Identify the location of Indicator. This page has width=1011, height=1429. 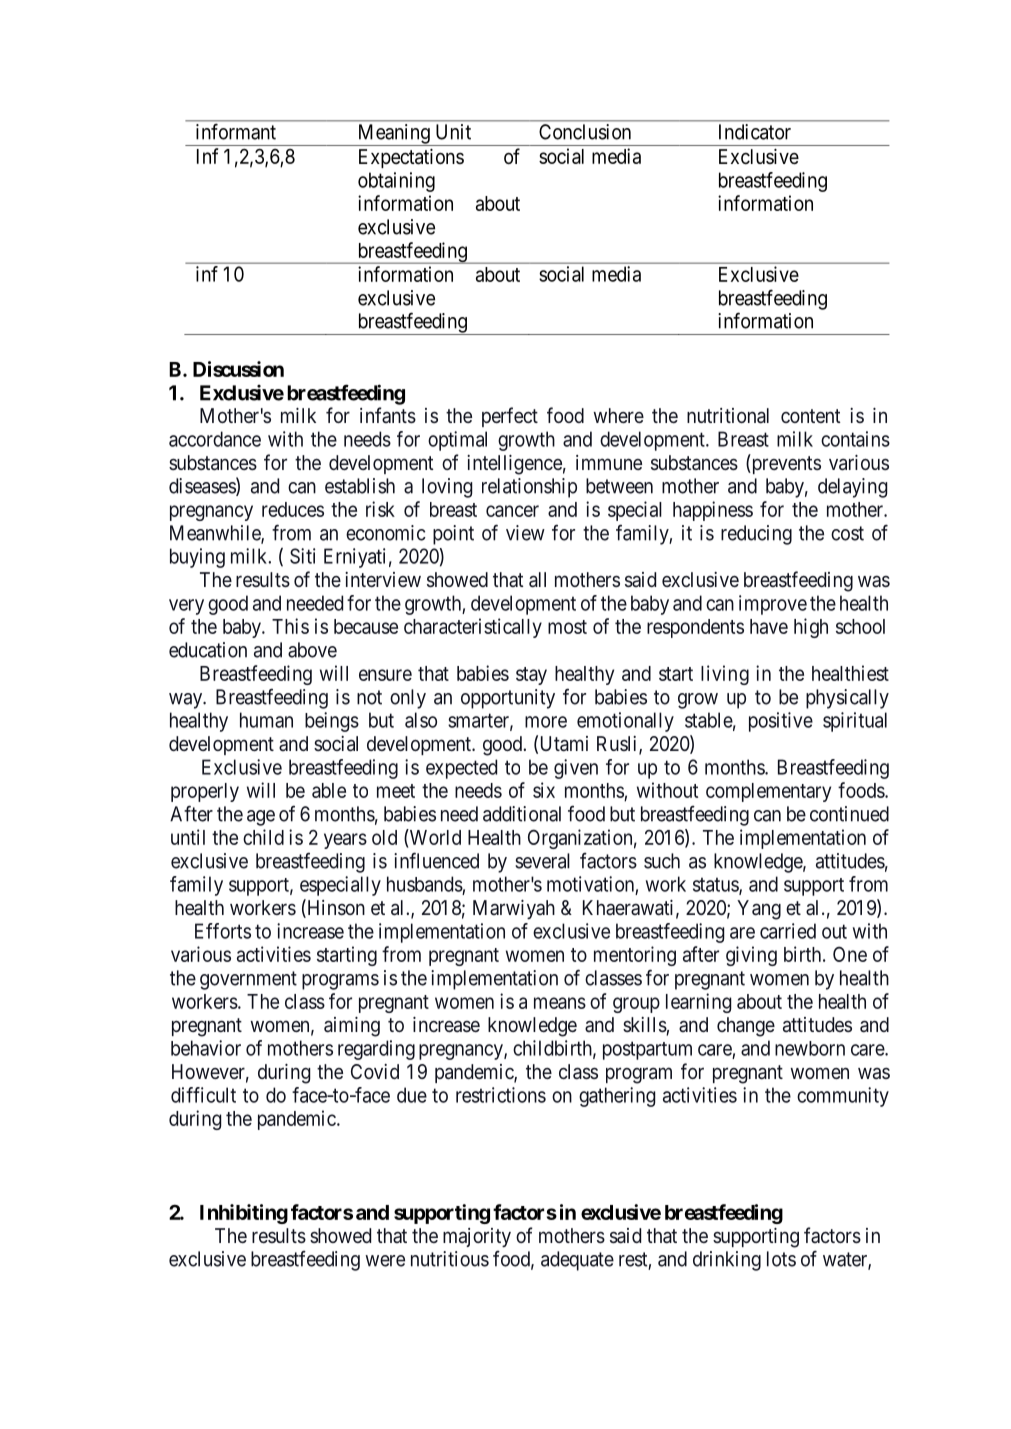
(755, 132).
